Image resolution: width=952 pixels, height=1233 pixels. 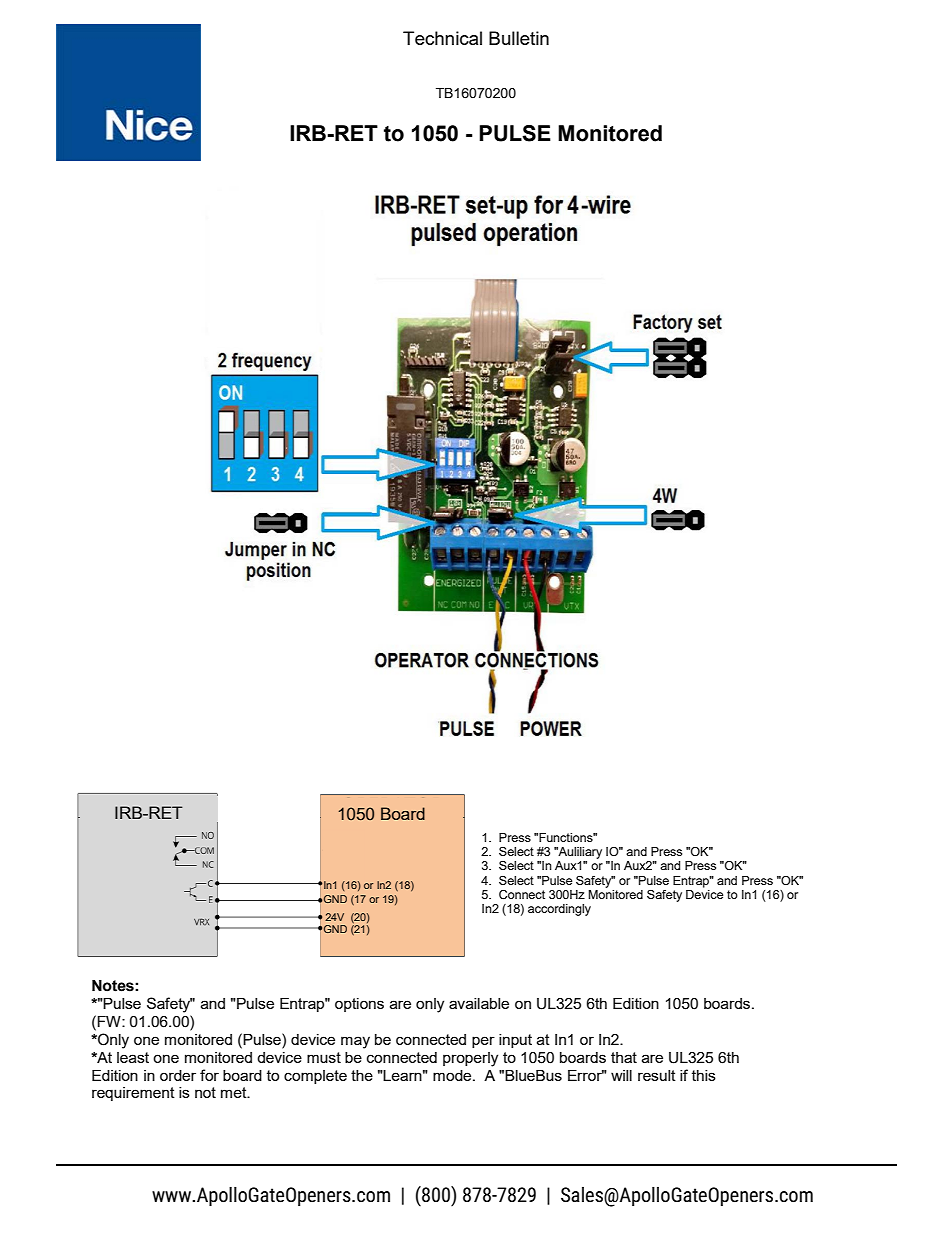 What do you see at coordinates (479, 1003) in the screenshot?
I see `available` at bounding box center [479, 1003].
